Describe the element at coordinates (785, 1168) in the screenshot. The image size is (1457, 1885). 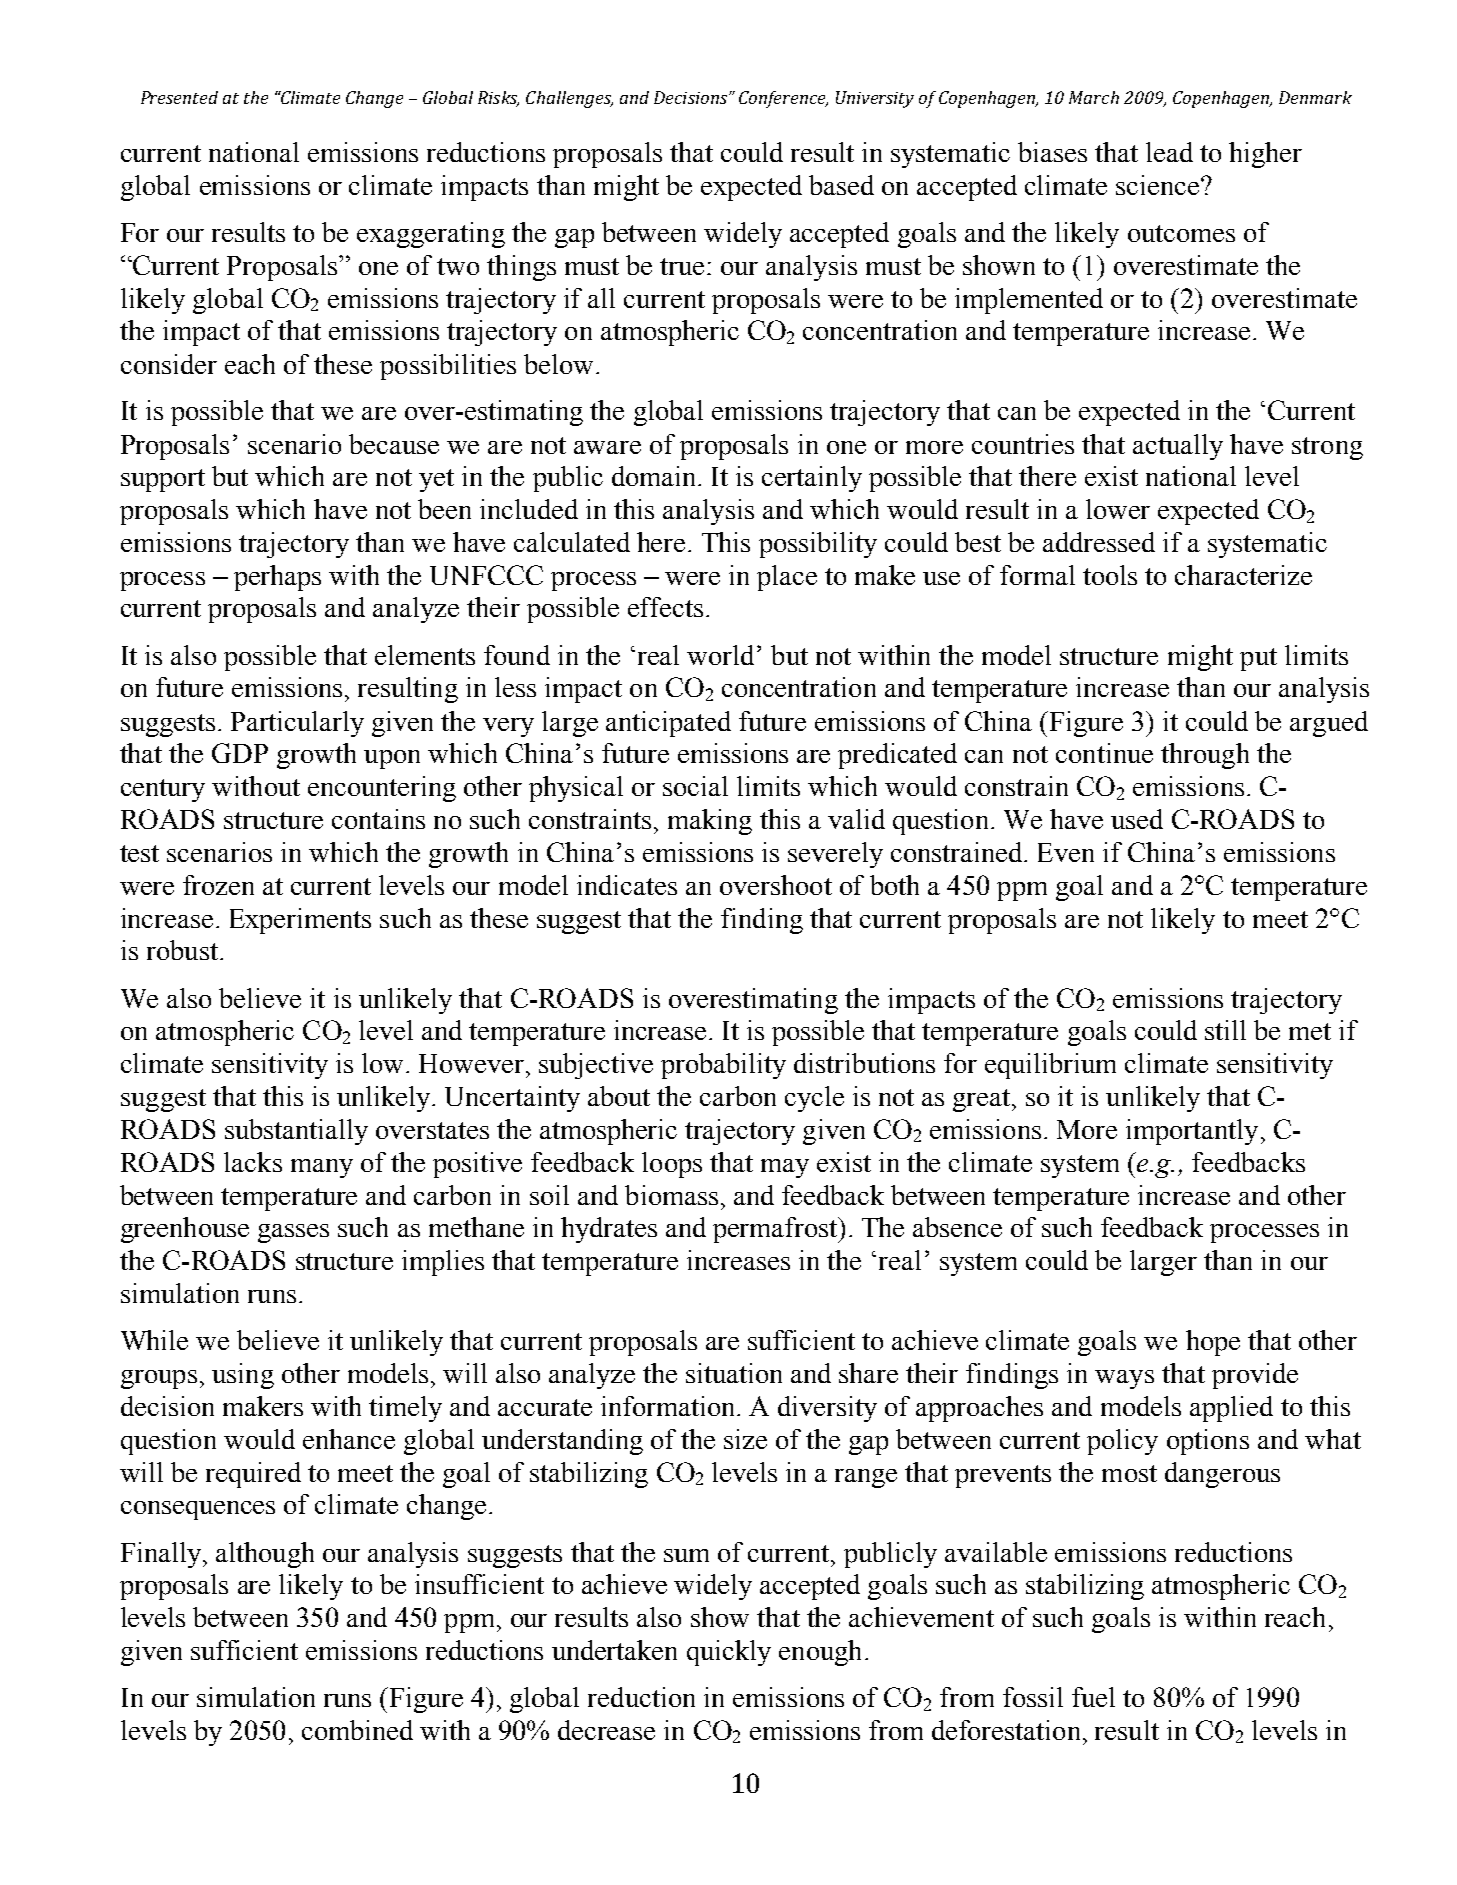
I see `may` at that location.
